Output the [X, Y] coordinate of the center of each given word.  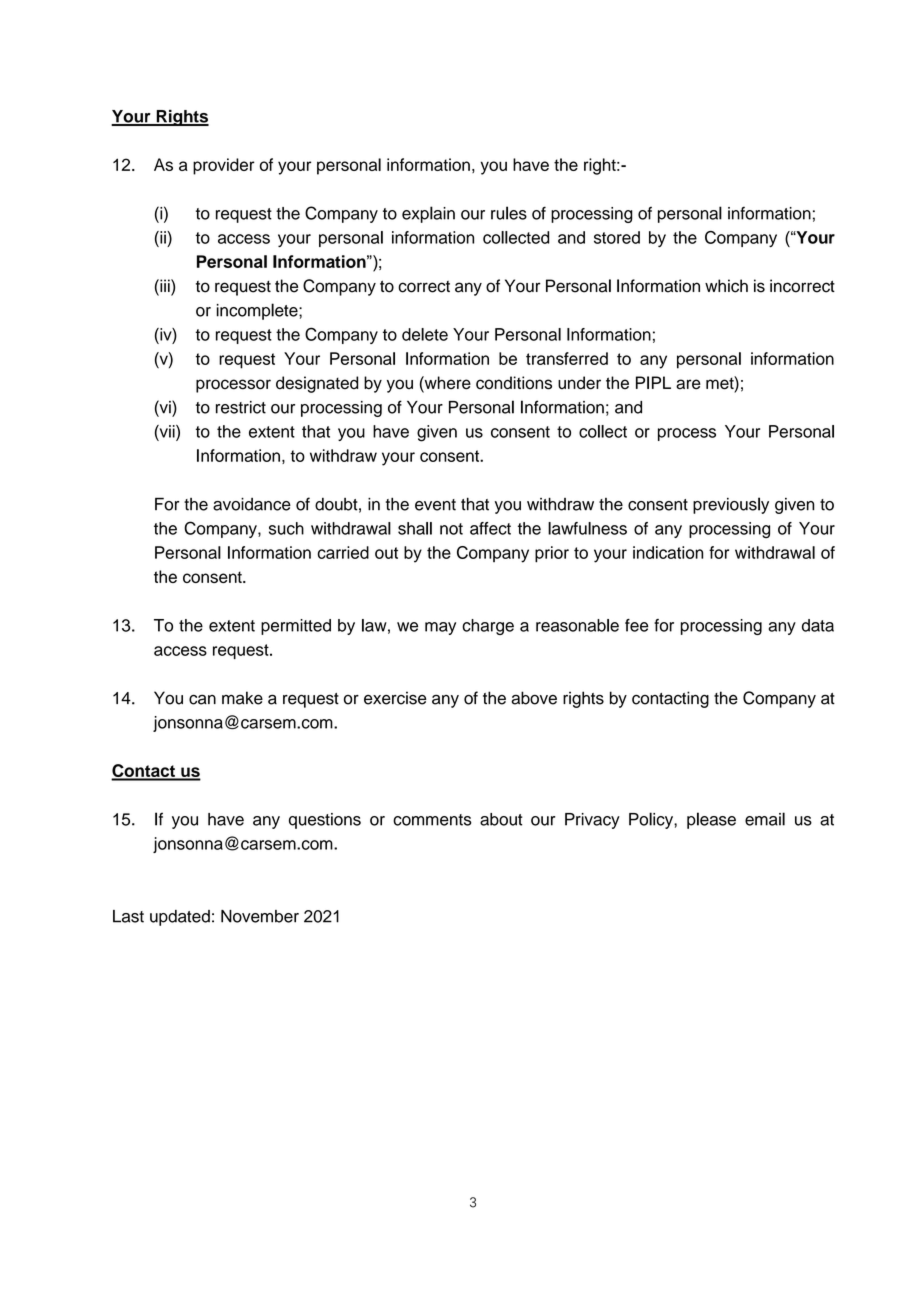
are [688, 384]
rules [509, 213]
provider [224, 166]
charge [488, 627]
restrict [241, 407]
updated [180, 918]
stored [617, 237]
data [818, 625]
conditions [514, 383]
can [202, 700]
